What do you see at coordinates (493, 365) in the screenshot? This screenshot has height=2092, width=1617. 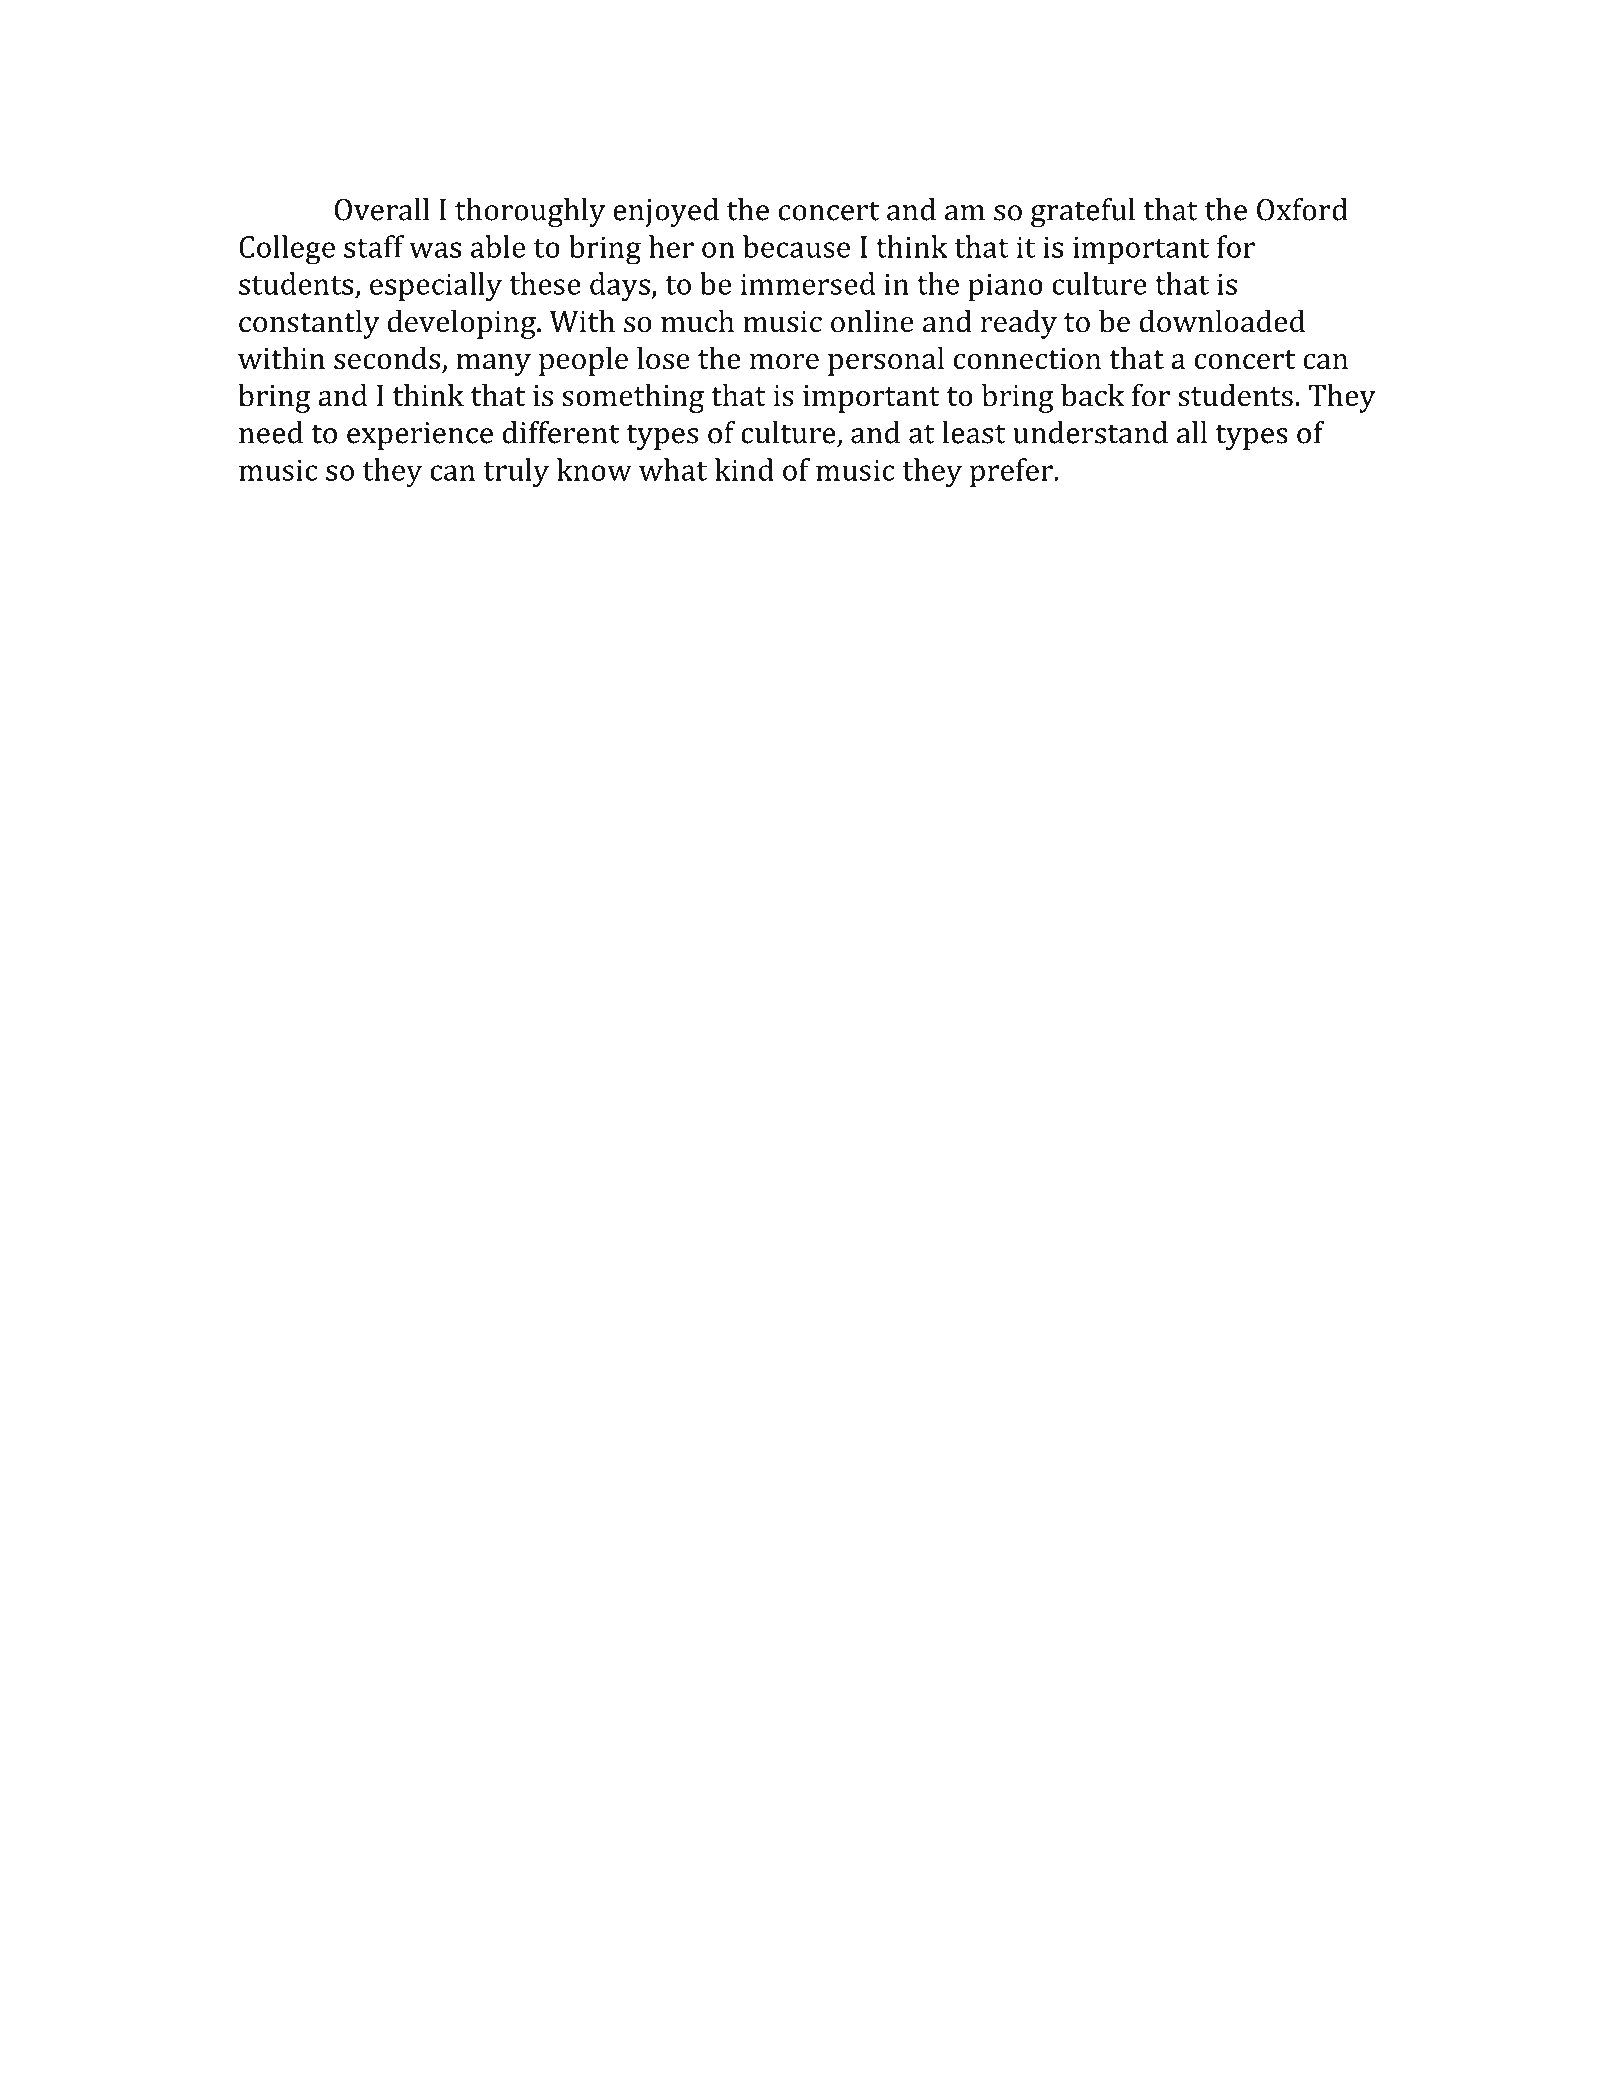 I see `many` at bounding box center [493, 365].
